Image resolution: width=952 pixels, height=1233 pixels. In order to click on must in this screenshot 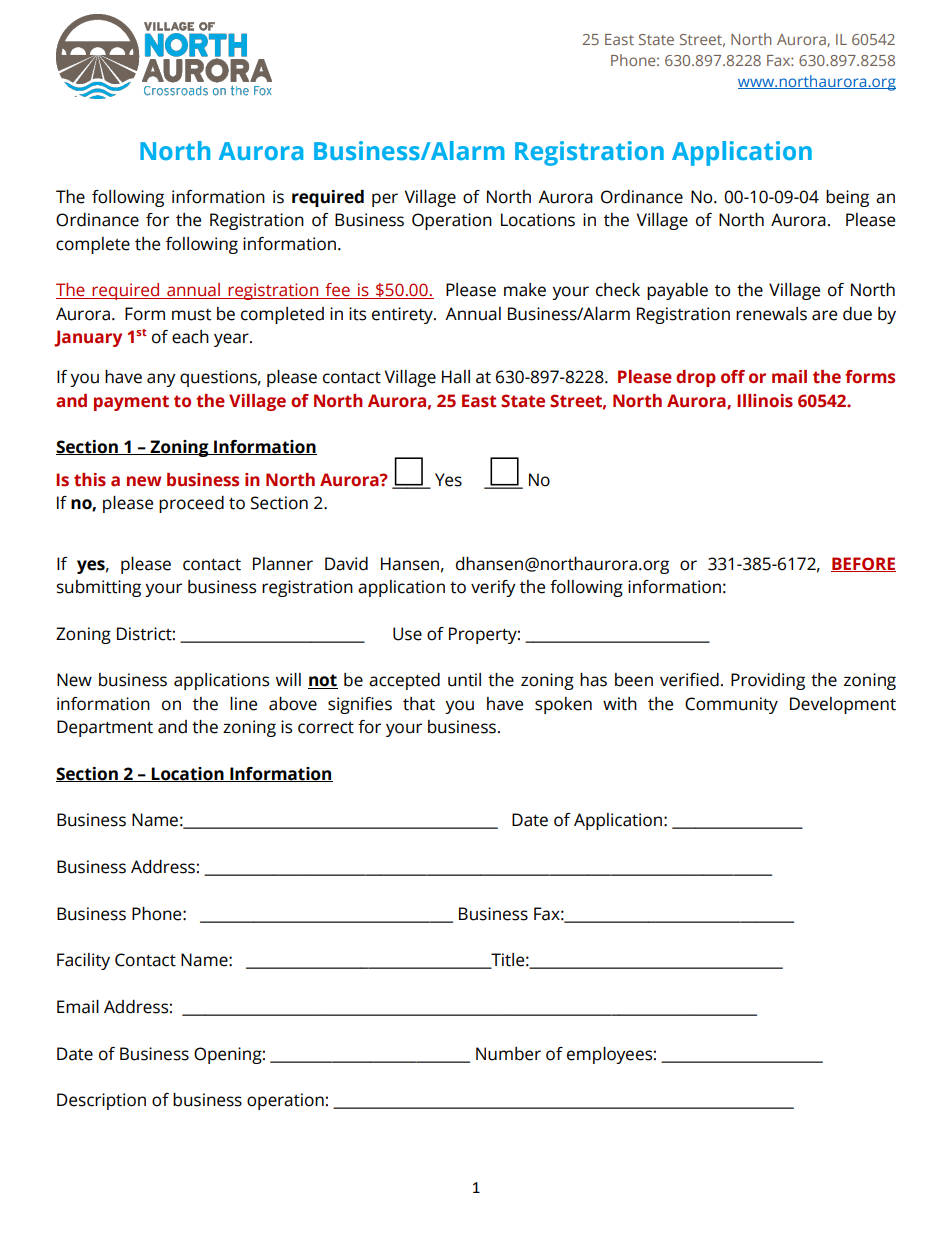, I will do `click(191, 315)`.
